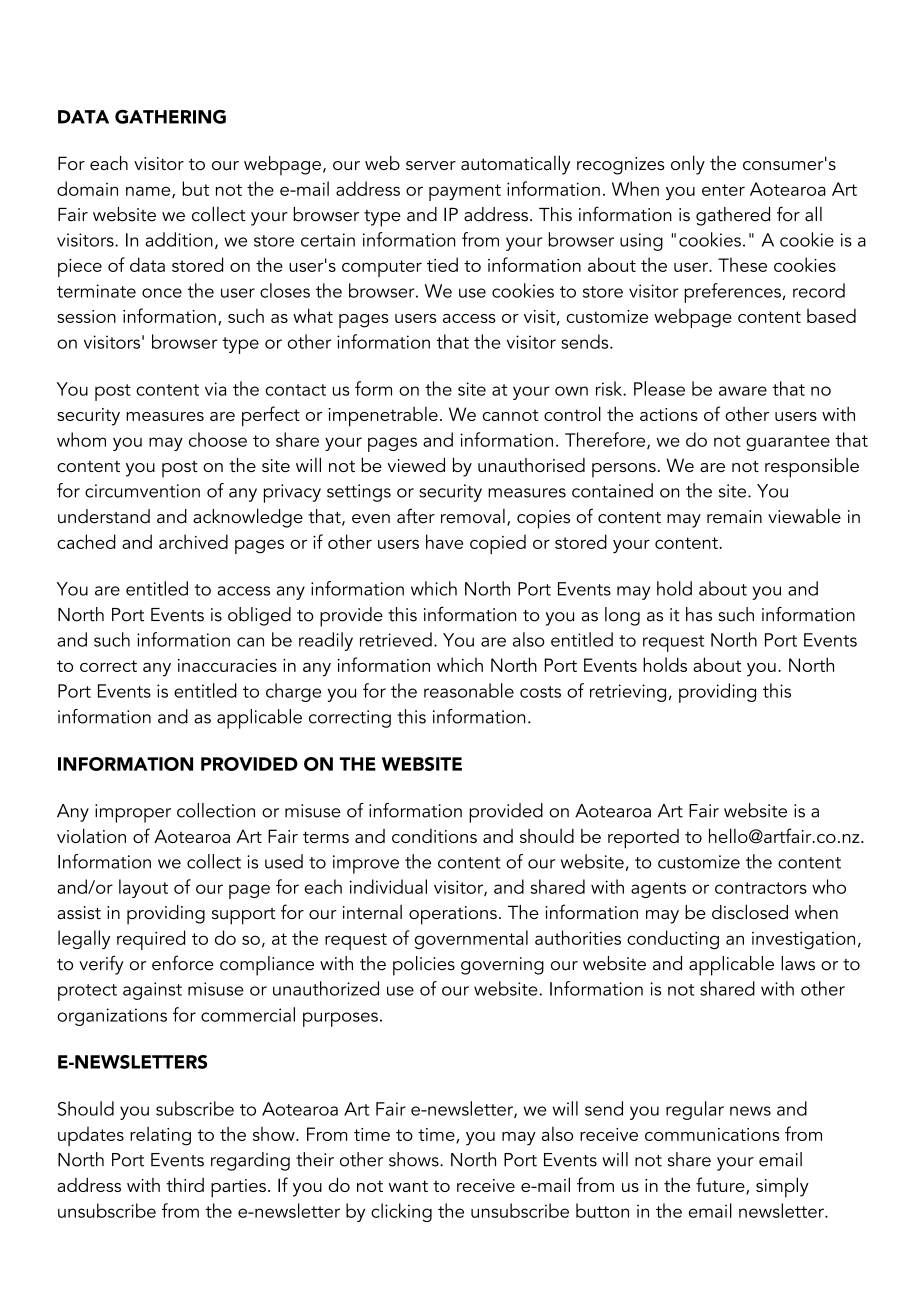  Describe the element at coordinates (133, 813) in the screenshot. I see `improper` at that location.
